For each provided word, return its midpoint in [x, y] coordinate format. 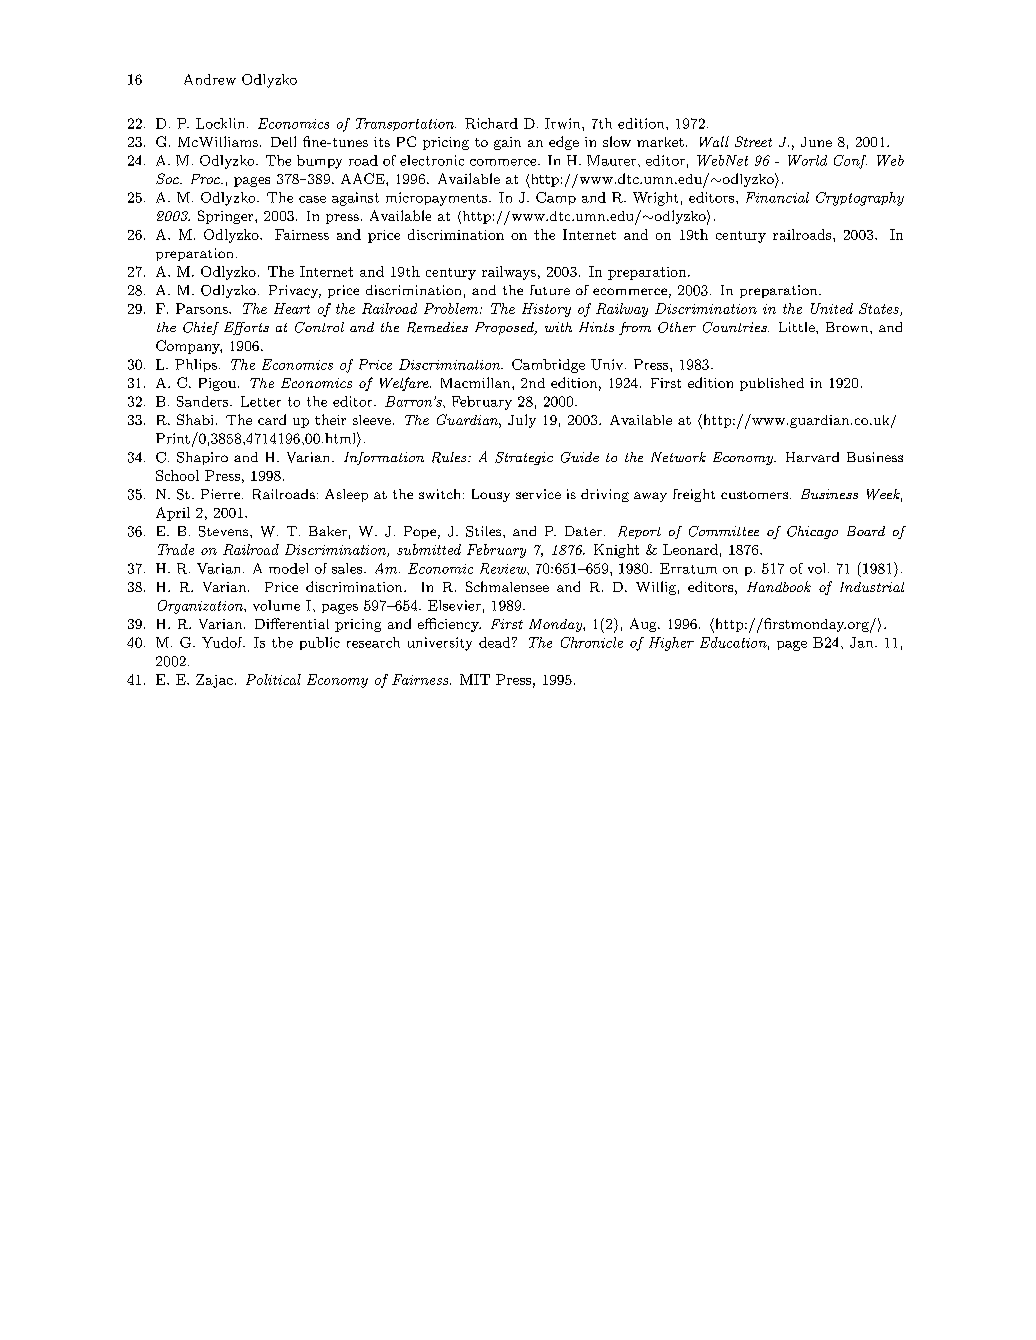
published [772, 384]
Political [273, 679]
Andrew [210, 79]
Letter [261, 401]
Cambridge [548, 366]
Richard [491, 123]
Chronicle [592, 642]
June [816, 142]
